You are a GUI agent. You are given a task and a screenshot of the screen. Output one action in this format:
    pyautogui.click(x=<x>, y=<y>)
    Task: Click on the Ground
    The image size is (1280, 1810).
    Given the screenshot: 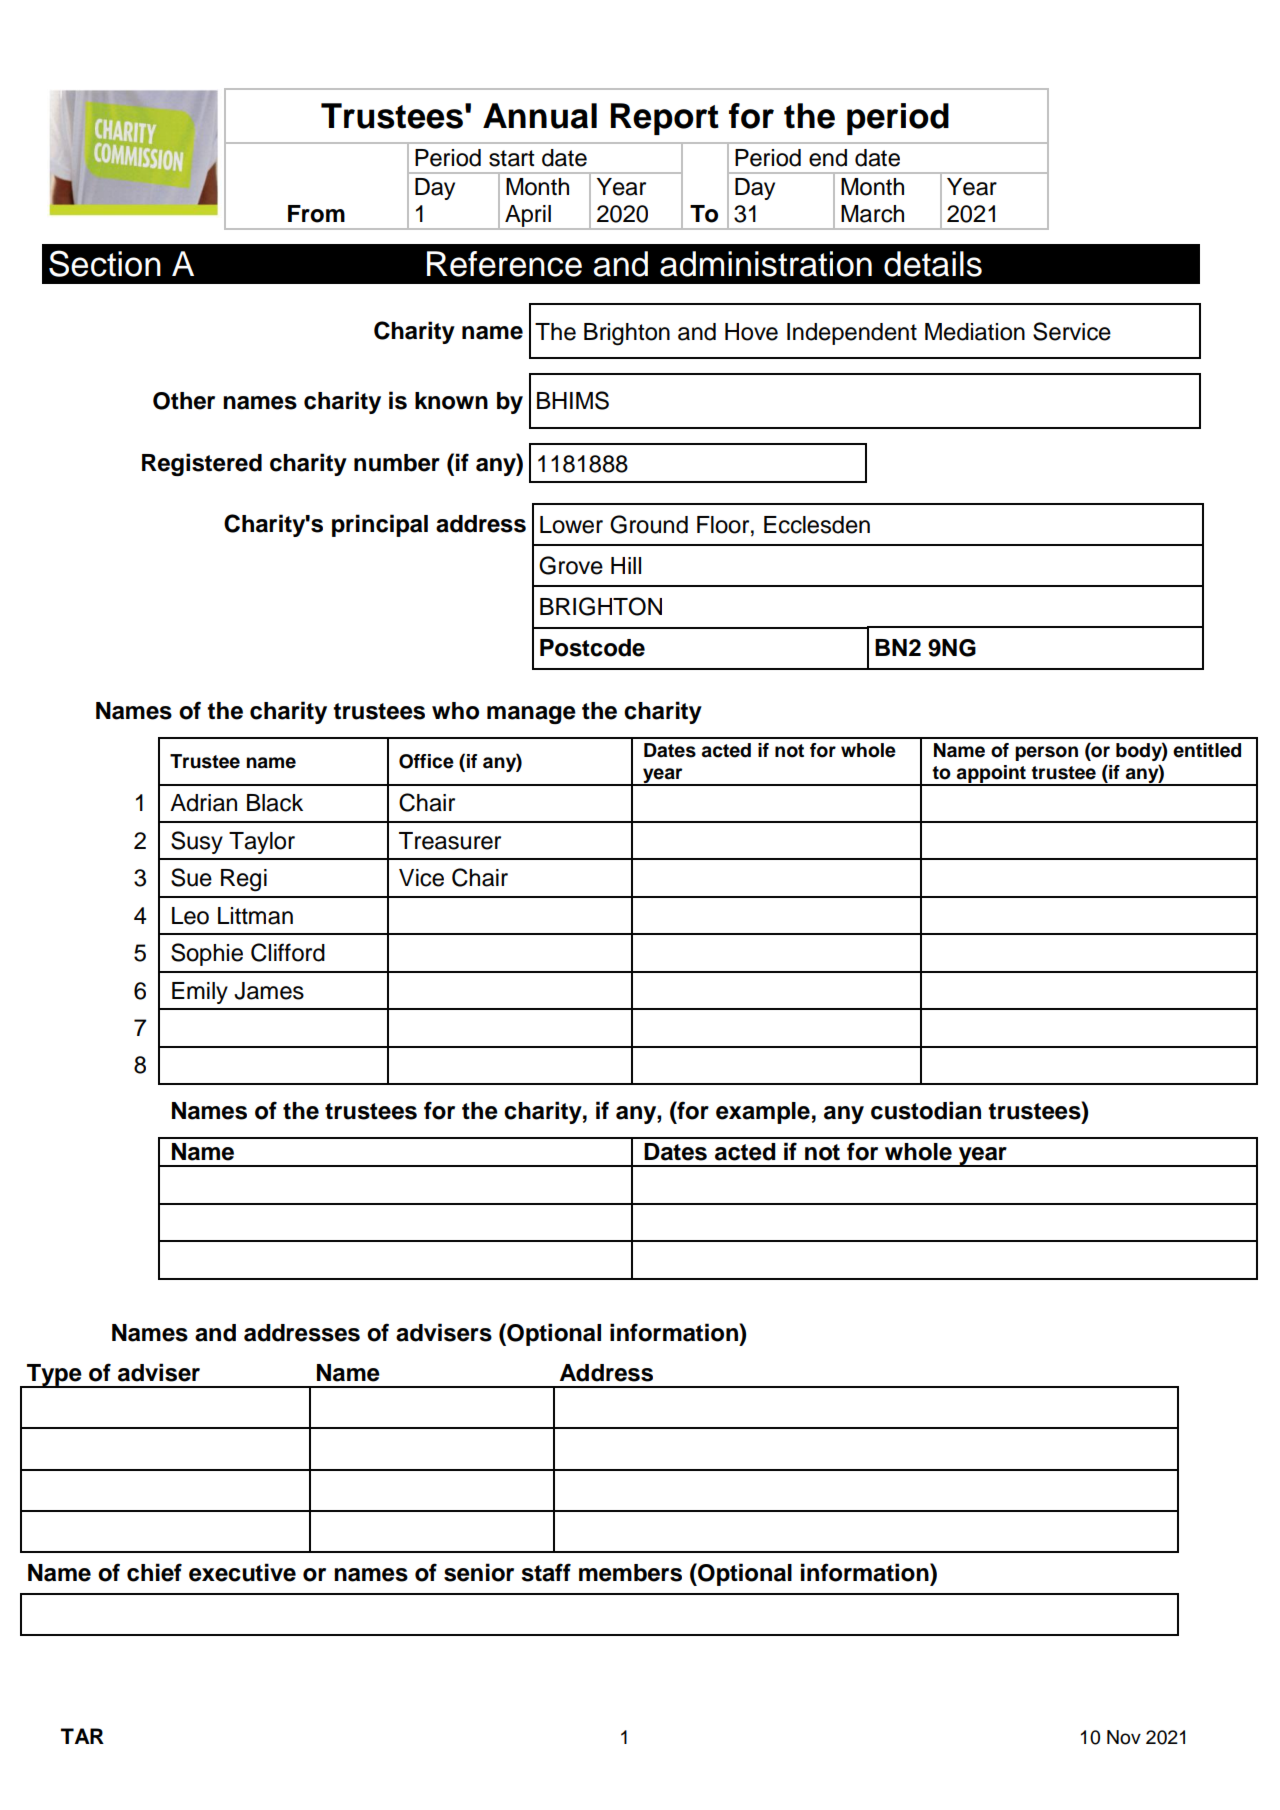 What is the action you would take?
    pyautogui.click(x=649, y=524)
